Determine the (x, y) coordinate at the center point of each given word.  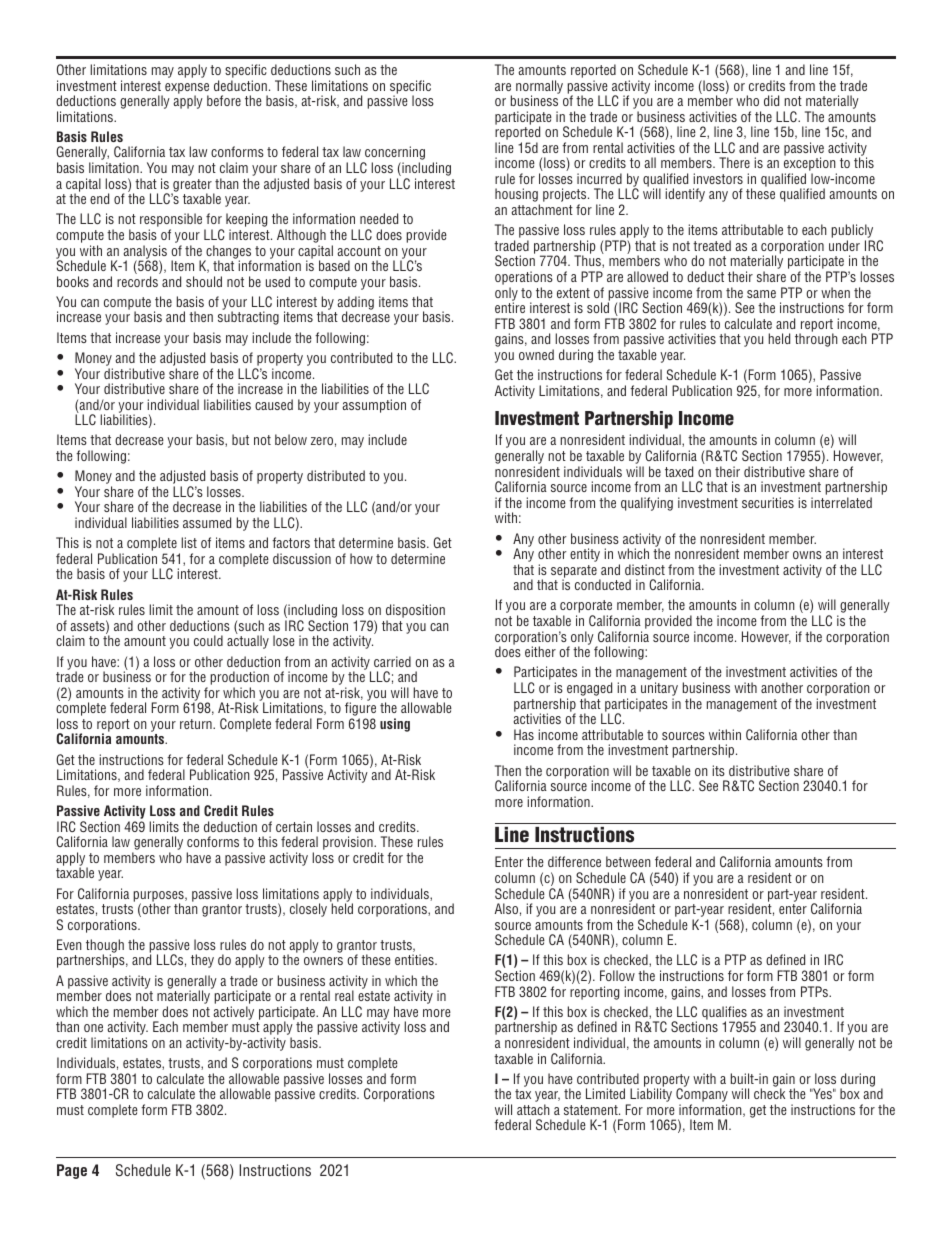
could (208, 640)
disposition (415, 612)
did (771, 100)
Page (72, 1171)
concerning (394, 154)
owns (807, 555)
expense (187, 89)
